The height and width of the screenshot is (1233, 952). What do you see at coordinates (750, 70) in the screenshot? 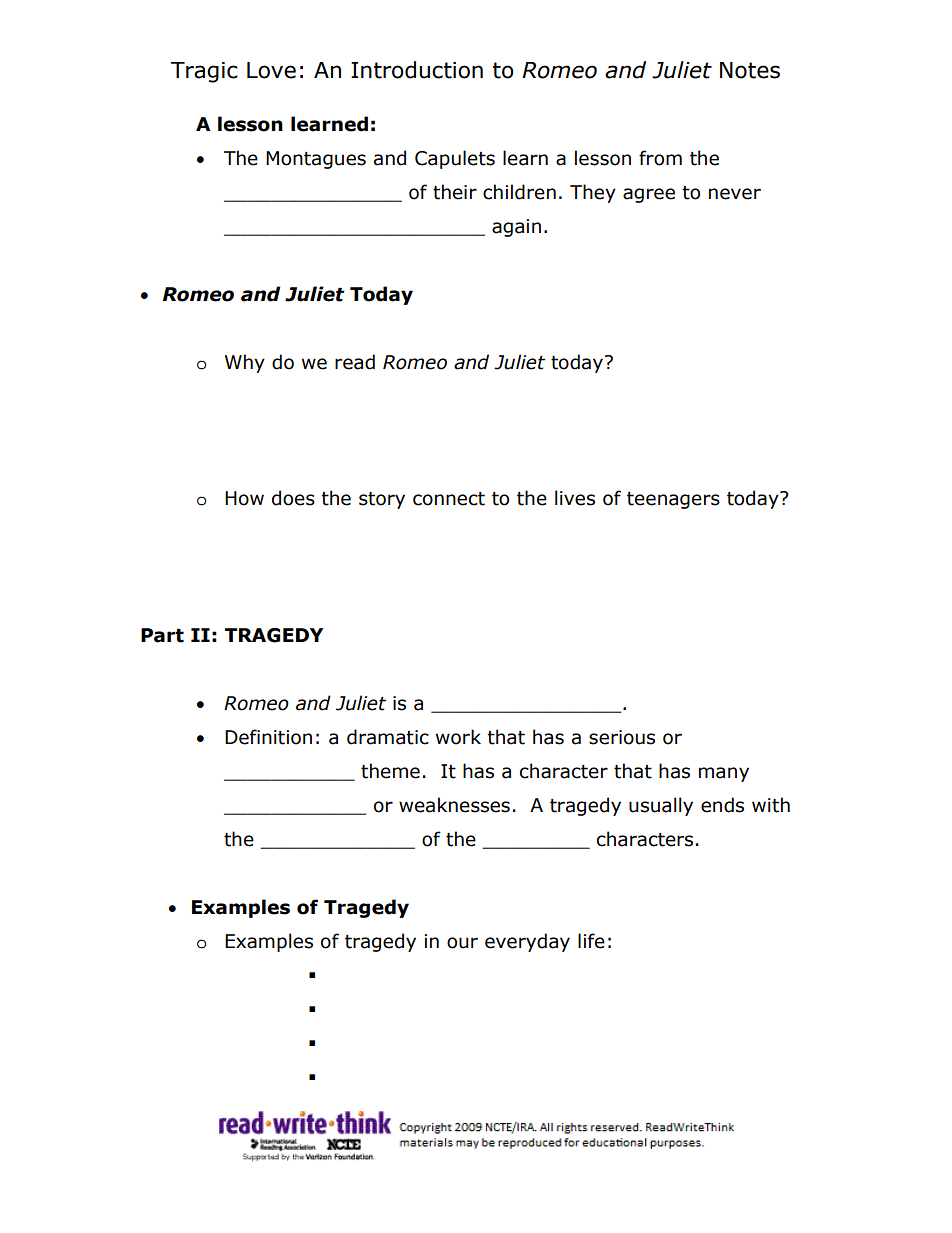
I see `Notes` at bounding box center [750, 70].
